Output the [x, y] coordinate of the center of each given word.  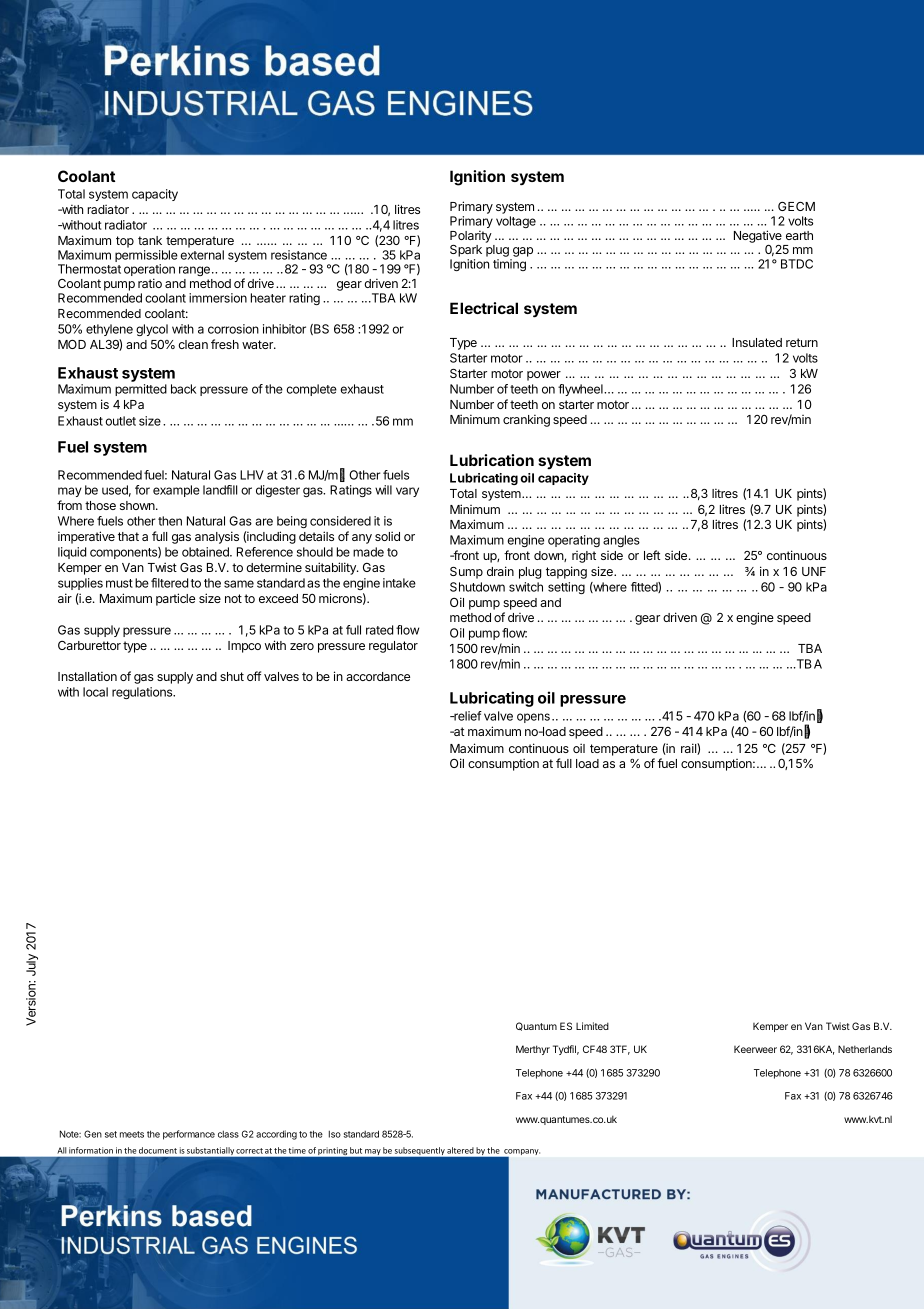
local [95, 692]
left [652, 555]
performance [189, 1135]
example [176, 491]
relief [467, 716]
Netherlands [865, 1049]
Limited [592, 1026]
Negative [758, 236]
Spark [466, 251]
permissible [146, 257]
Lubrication [492, 460]
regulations [143, 693]
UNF [814, 571]
